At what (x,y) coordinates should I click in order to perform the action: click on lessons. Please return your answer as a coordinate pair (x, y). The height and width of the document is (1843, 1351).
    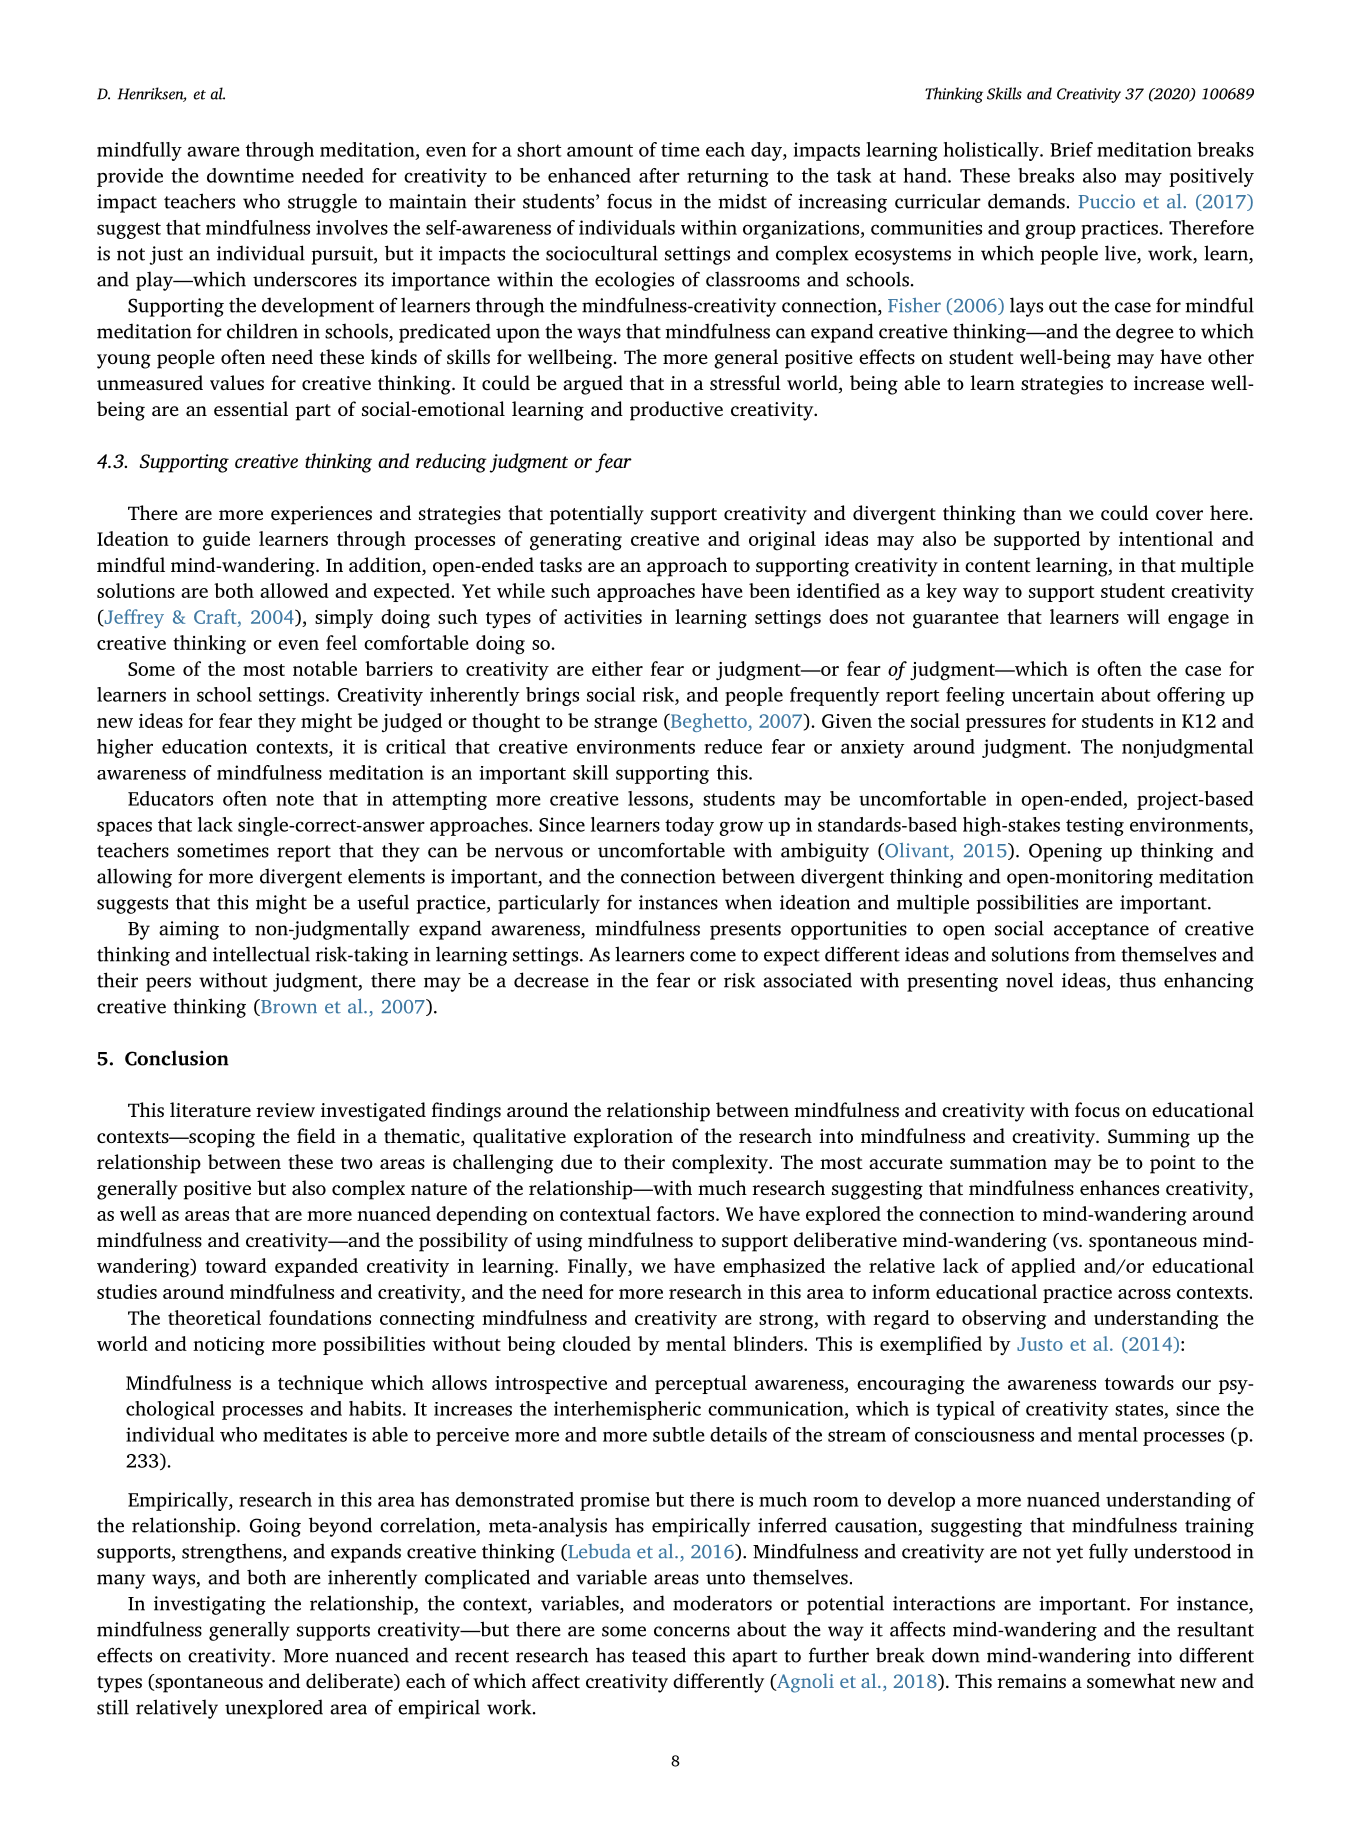
    Looking at the image, I should click on (658, 798).
